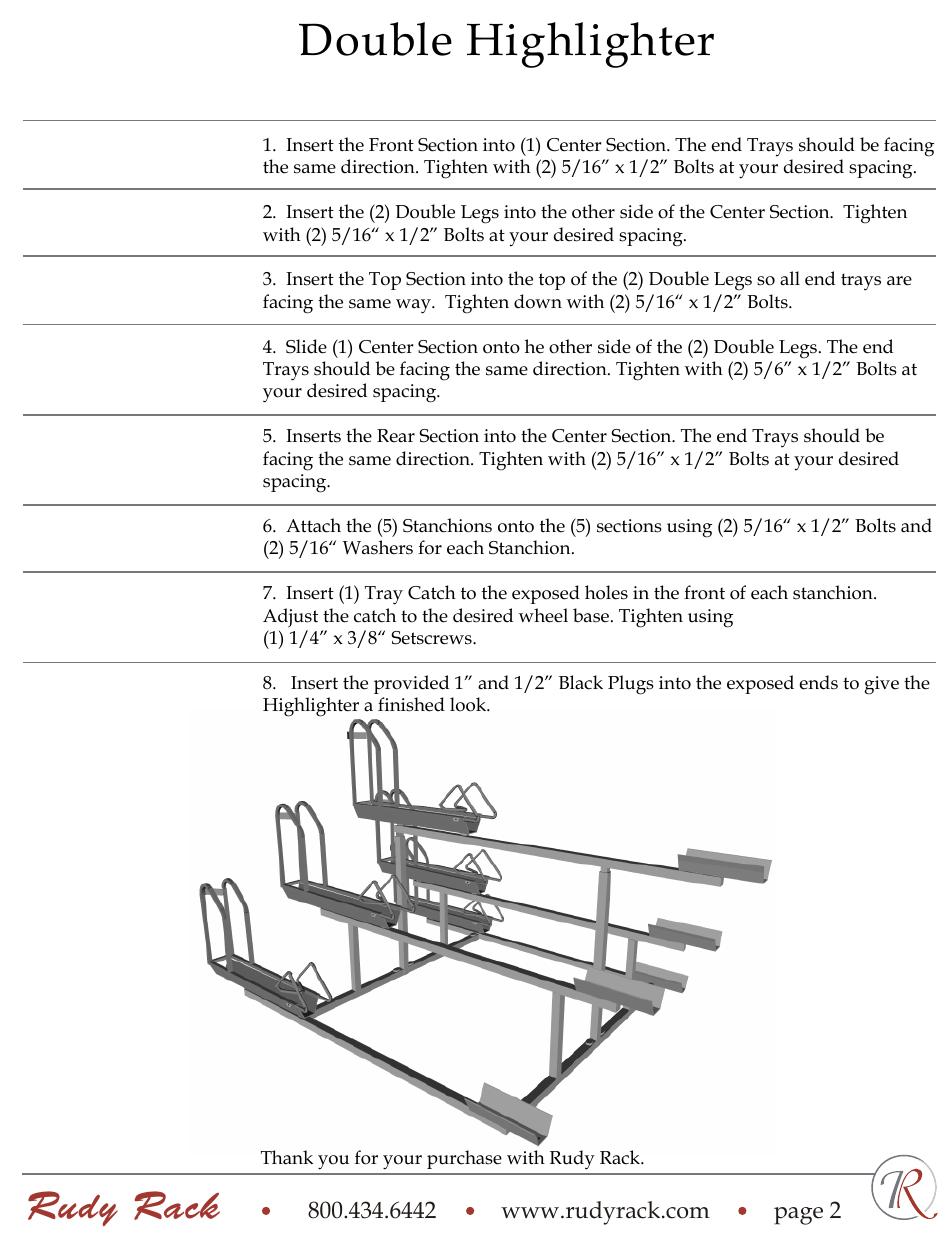 The height and width of the screenshot is (1233, 952). What do you see at coordinates (287, 1157) in the screenshot?
I see `Thank` at bounding box center [287, 1157].
